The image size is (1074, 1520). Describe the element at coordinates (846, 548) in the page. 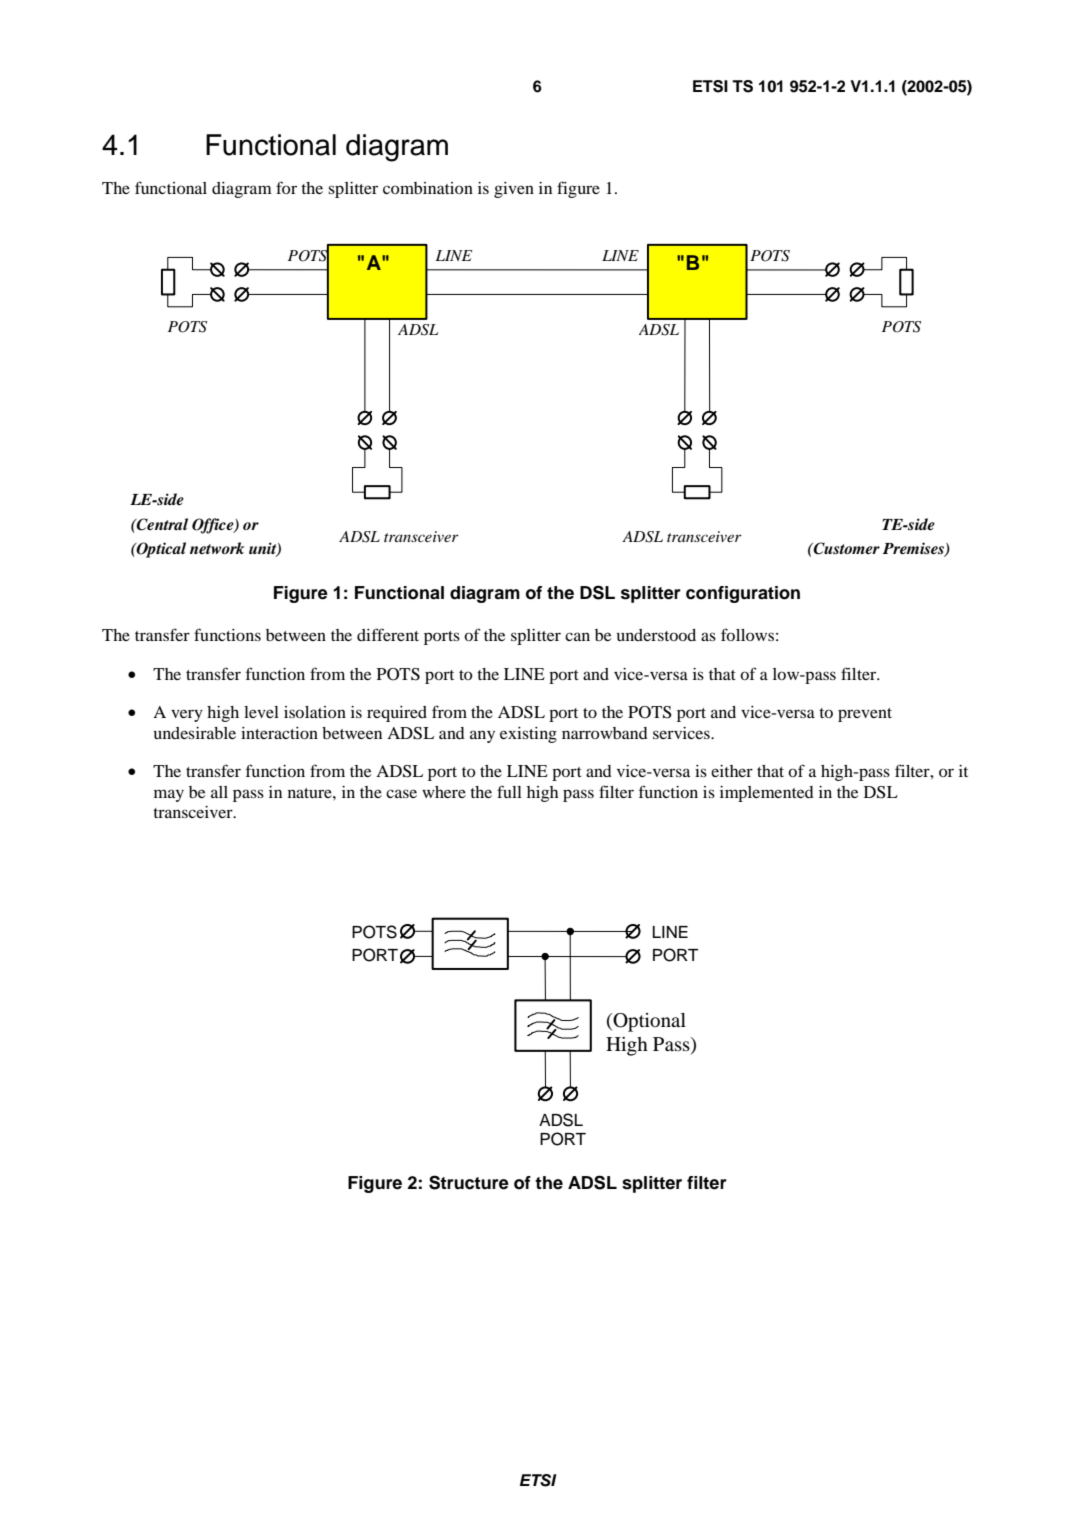

I see `Customer` at that location.
